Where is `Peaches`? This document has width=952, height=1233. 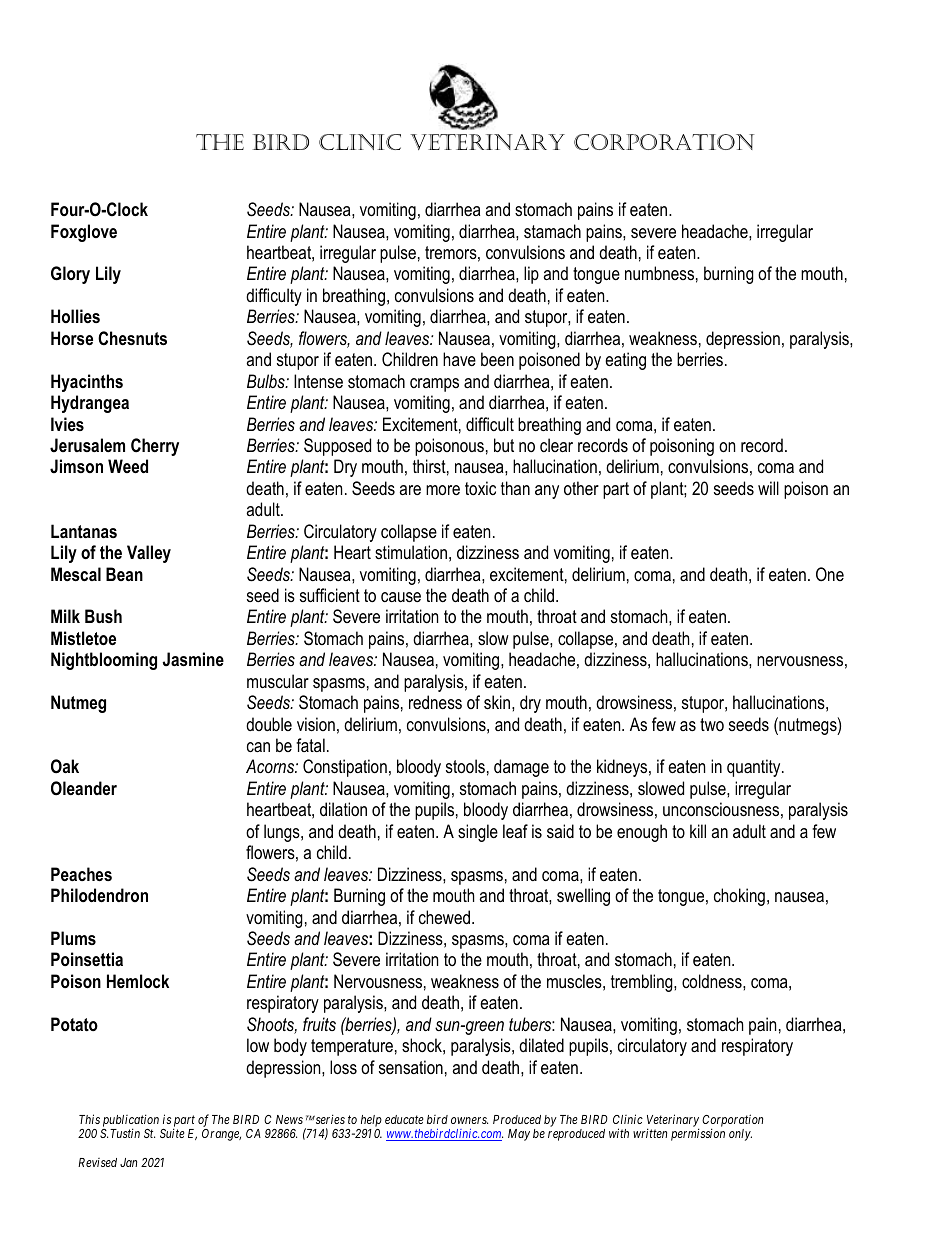
Peaches is located at coordinates (81, 874).
